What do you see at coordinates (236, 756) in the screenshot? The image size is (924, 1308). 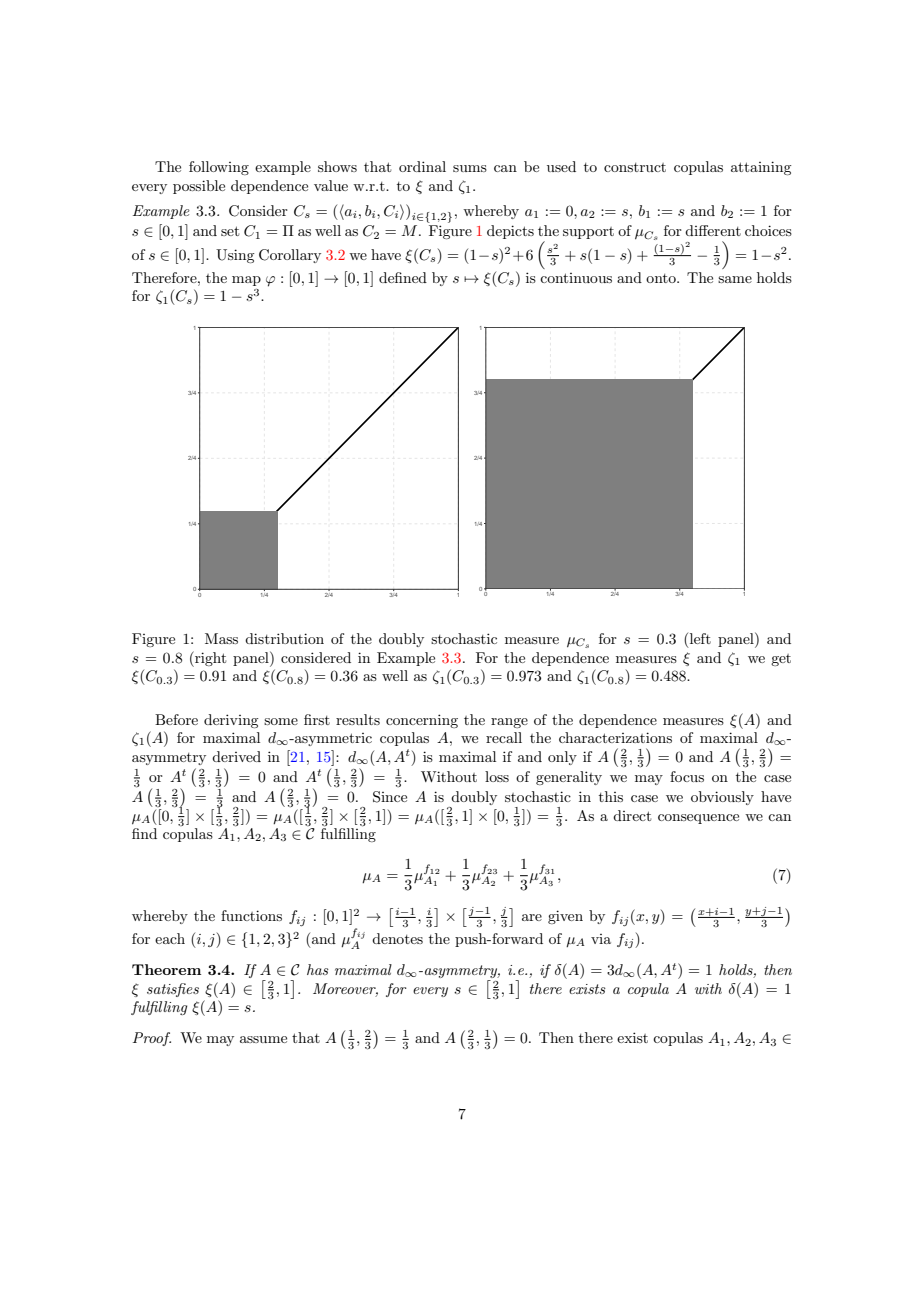 I see `derived` at bounding box center [236, 756].
